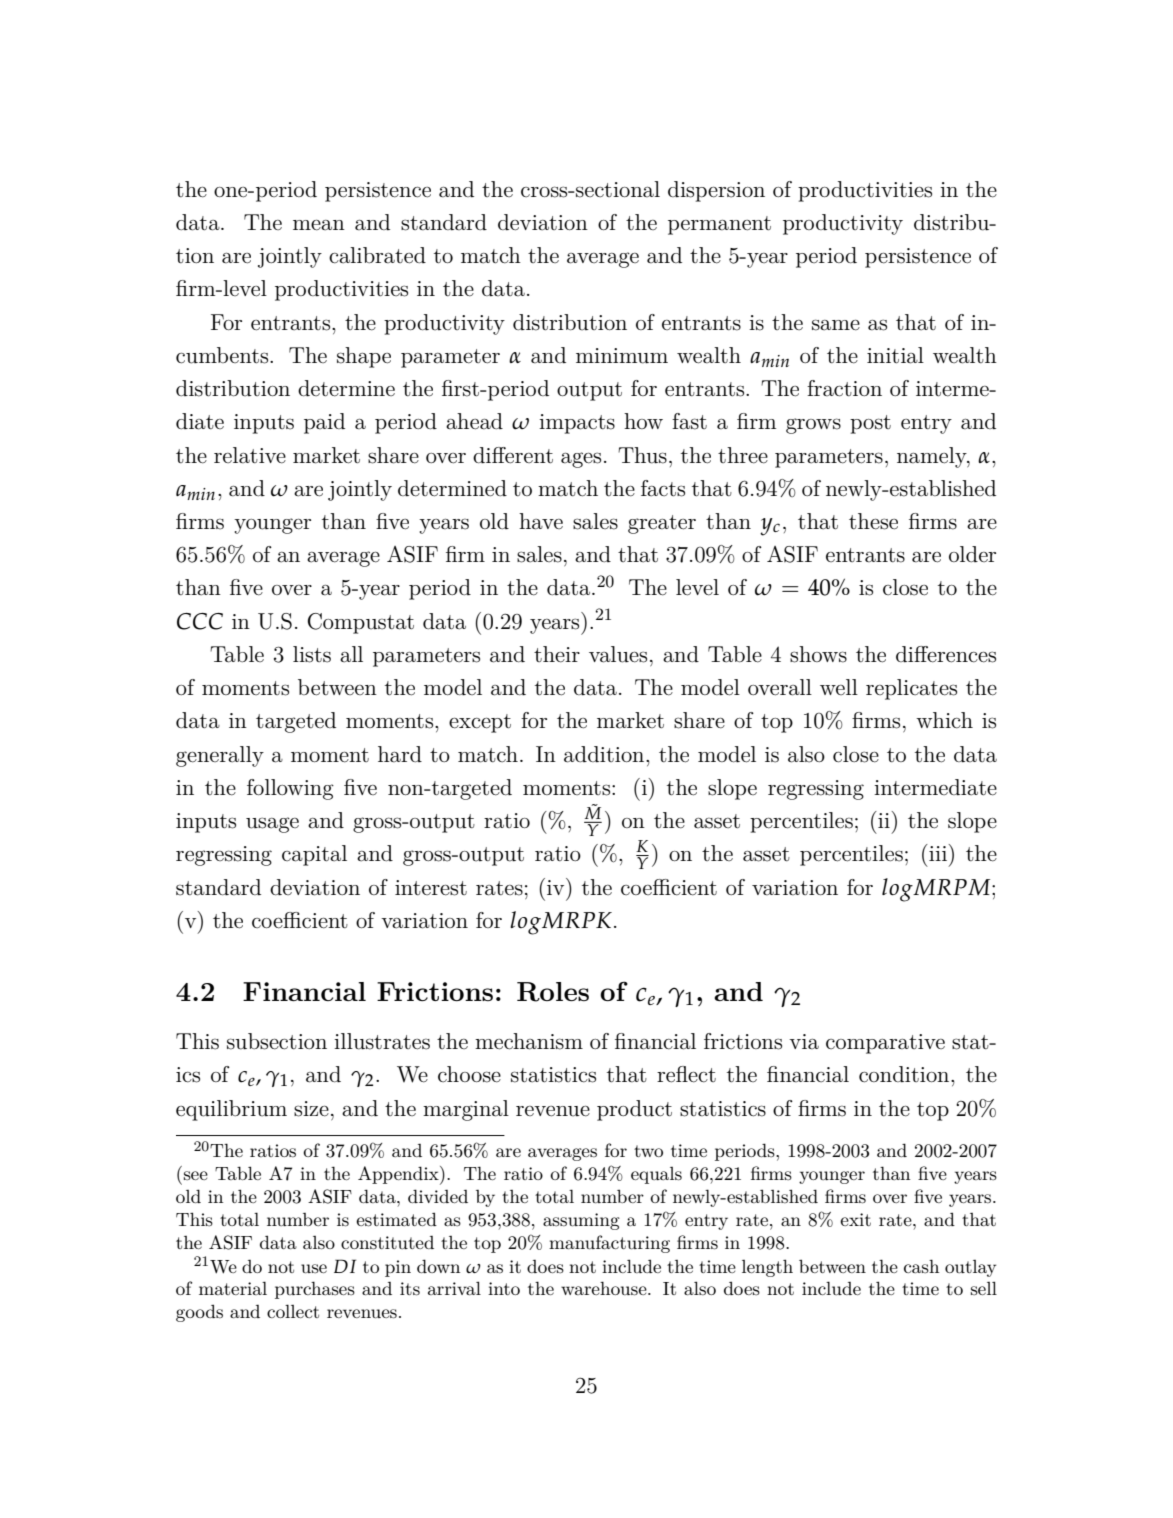 The image size is (1173, 1518). I want to click on mean, so click(319, 225).
